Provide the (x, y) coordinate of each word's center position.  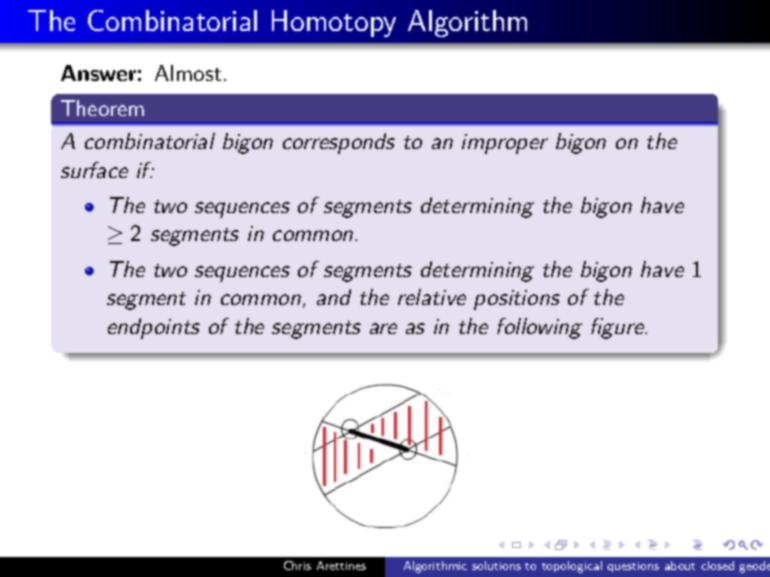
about (680, 565)
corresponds (339, 143)
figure (618, 328)
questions (633, 567)
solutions (496, 565)
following (539, 328)
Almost (188, 73)
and (334, 297)
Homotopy (334, 23)
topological (572, 567)
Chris (297, 565)
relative (432, 297)
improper (505, 144)
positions (517, 300)
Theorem (102, 108)
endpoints (154, 328)
